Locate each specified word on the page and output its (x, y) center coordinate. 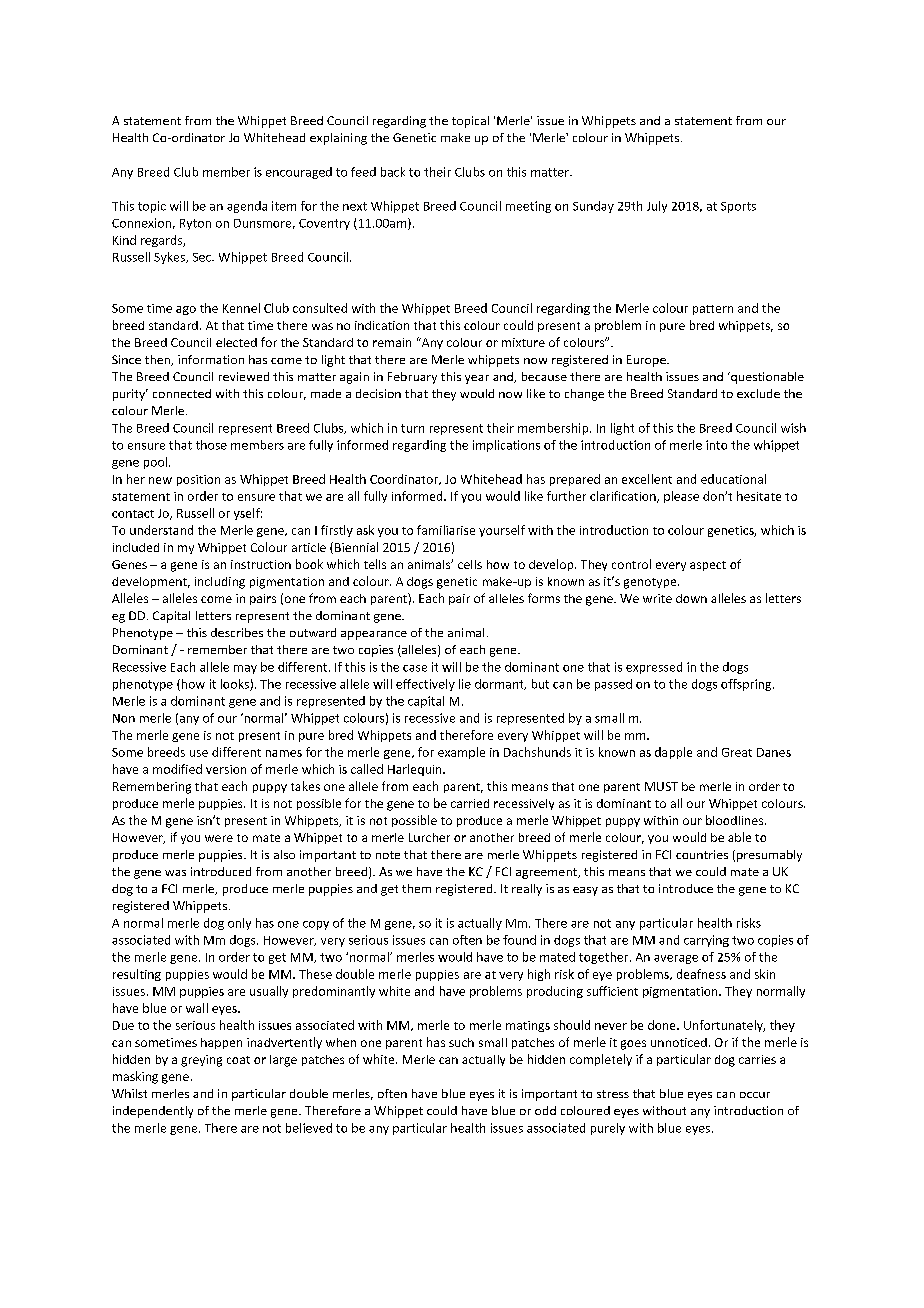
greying (201, 1061)
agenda (247, 207)
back (393, 172)
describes (237, 632)
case (415, 668)
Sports (738, 207)
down (691, 598)
